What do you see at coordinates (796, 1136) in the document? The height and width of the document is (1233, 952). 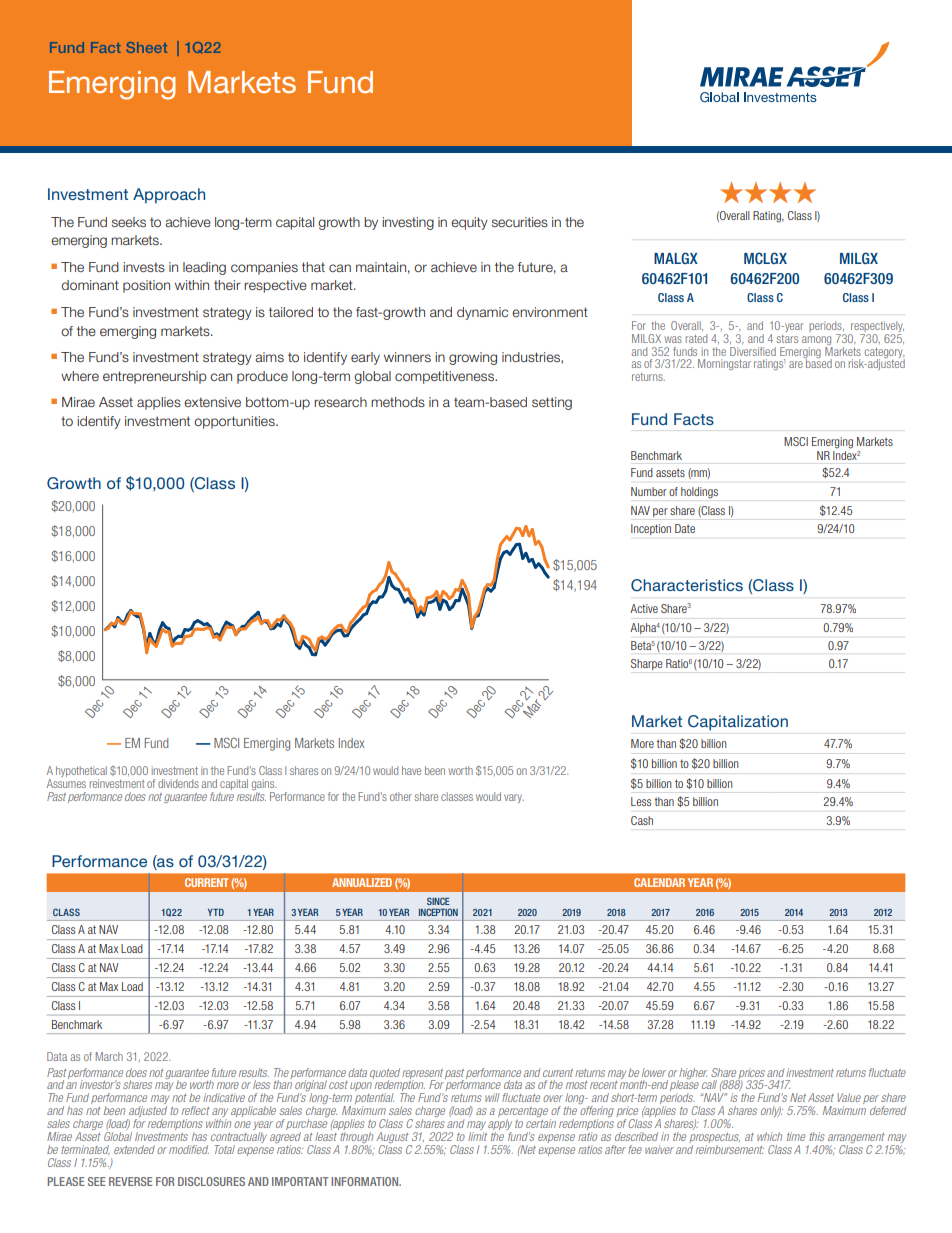 I see `time` at bounding box center [796, 1136].
